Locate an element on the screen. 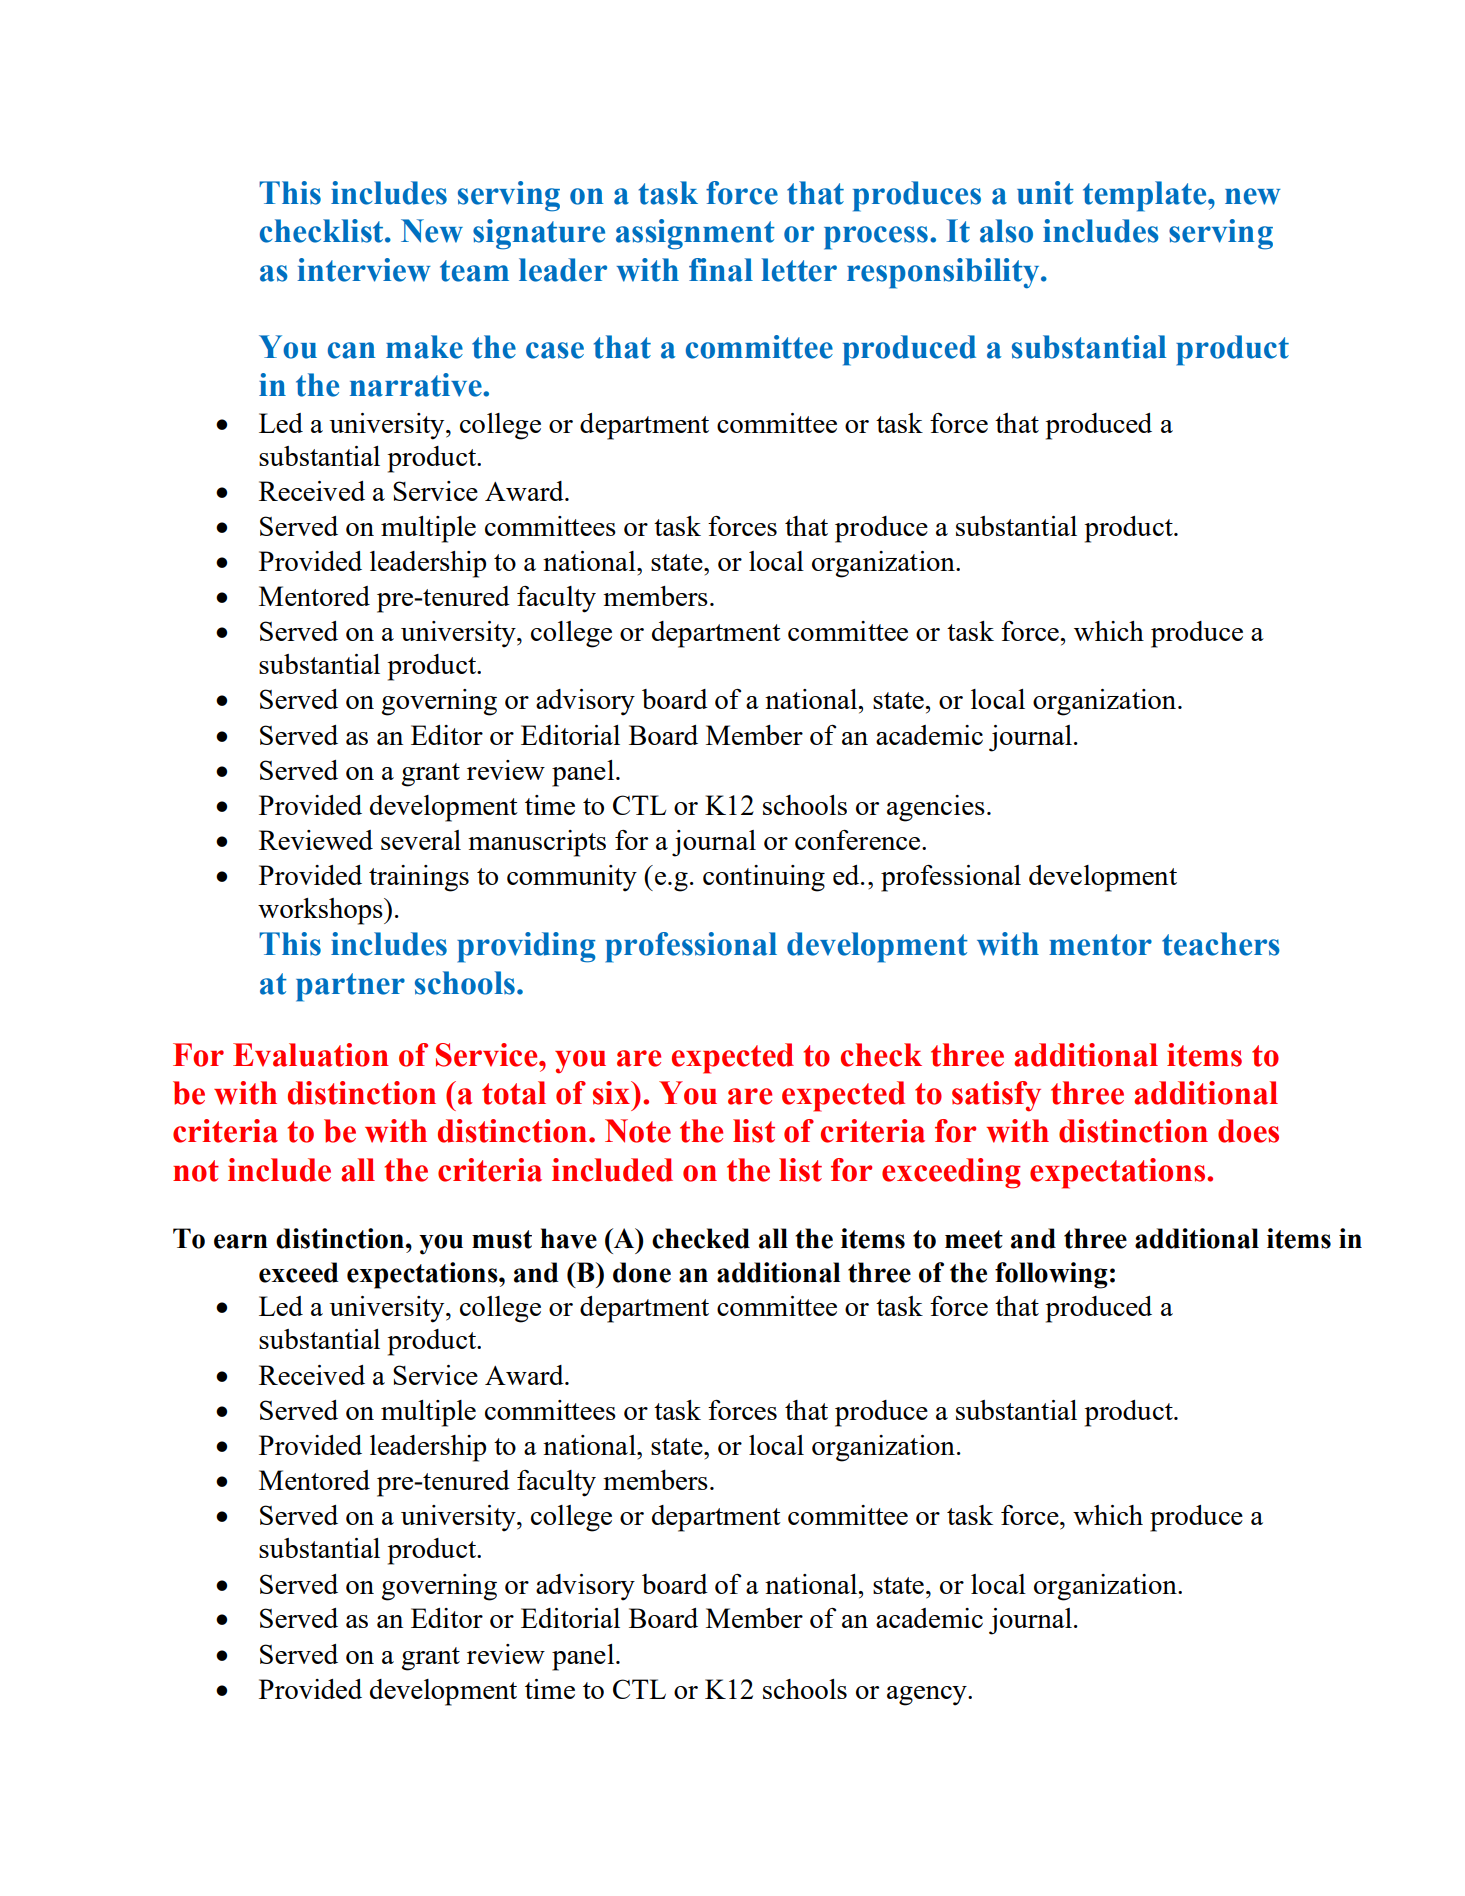 This screenshot has height=1896, width=1465. following is located at coordinates (1051, 1275).
